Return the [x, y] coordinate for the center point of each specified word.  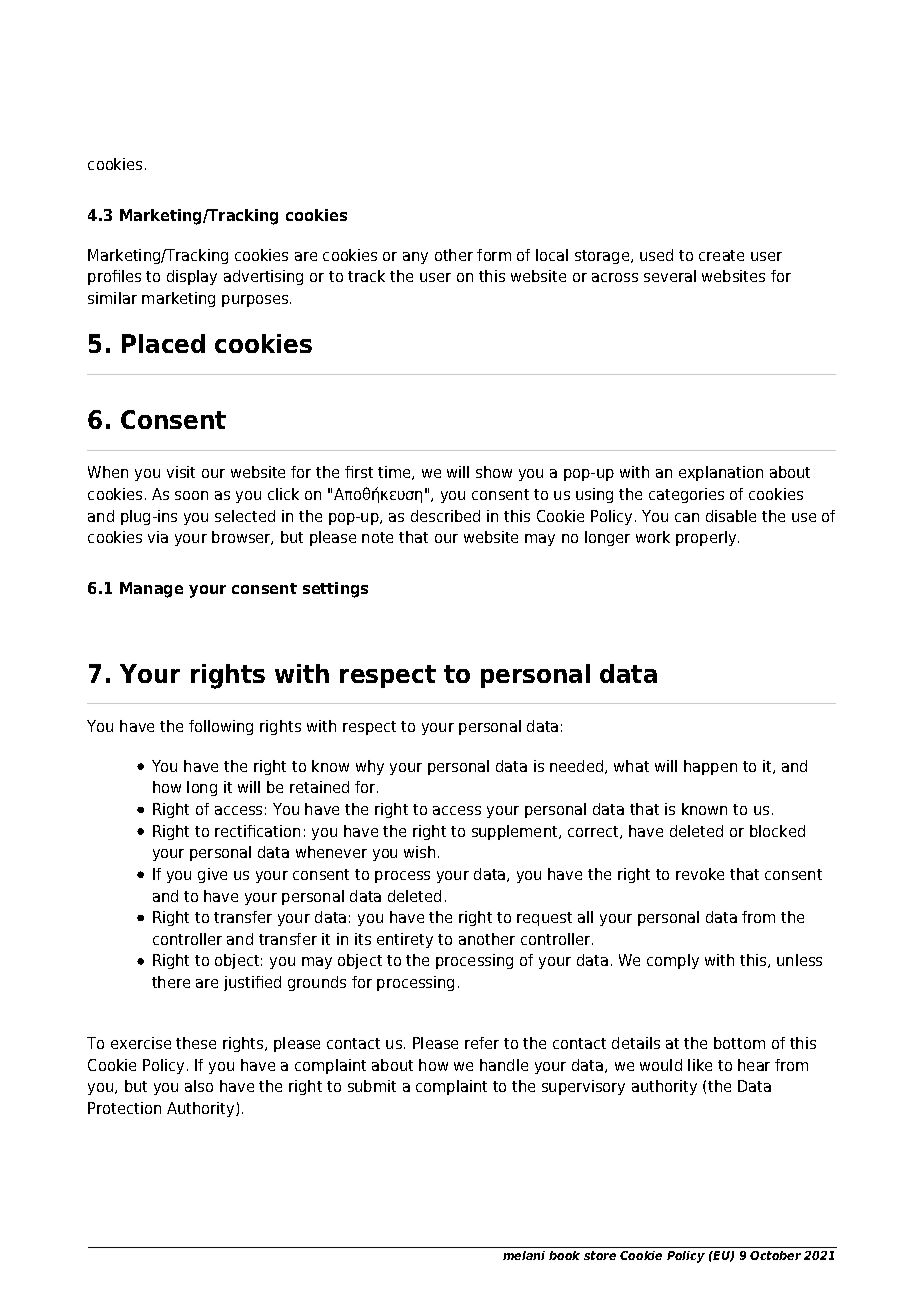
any [415, 258]
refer [482, 1043]
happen [710, 767]
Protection [124, 1108]
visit [181, 472]
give [212, 875]
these [196, 1043]
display [192, 277]
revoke [700, 874]
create [721, 255]
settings [335, 590]
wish [419, 852]
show [494, 472]
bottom [739, 1043]
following [221, 727]
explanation [721, 473]
